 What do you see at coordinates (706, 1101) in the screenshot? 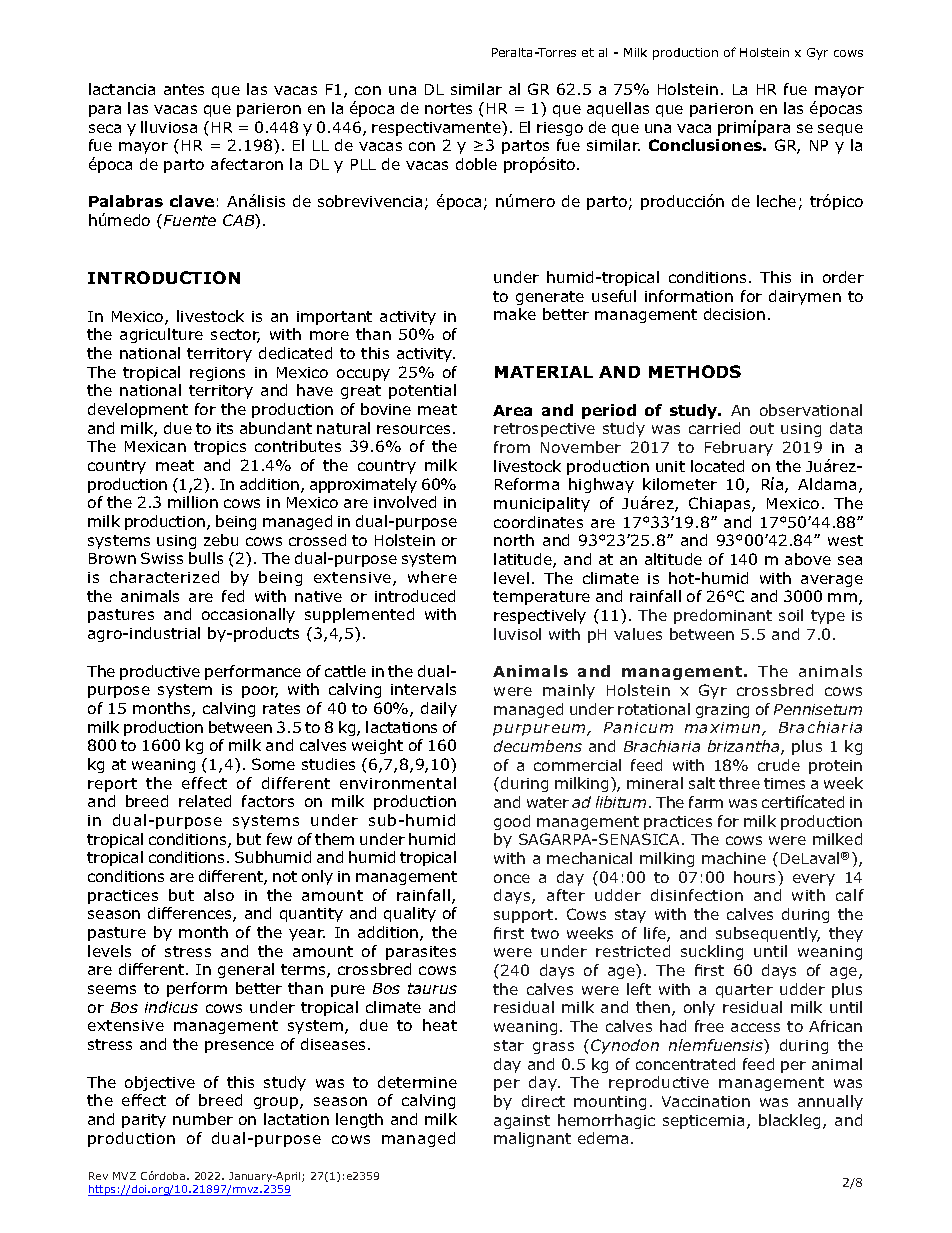
I see `Vaccination` at bounding box center [706, 1101].
